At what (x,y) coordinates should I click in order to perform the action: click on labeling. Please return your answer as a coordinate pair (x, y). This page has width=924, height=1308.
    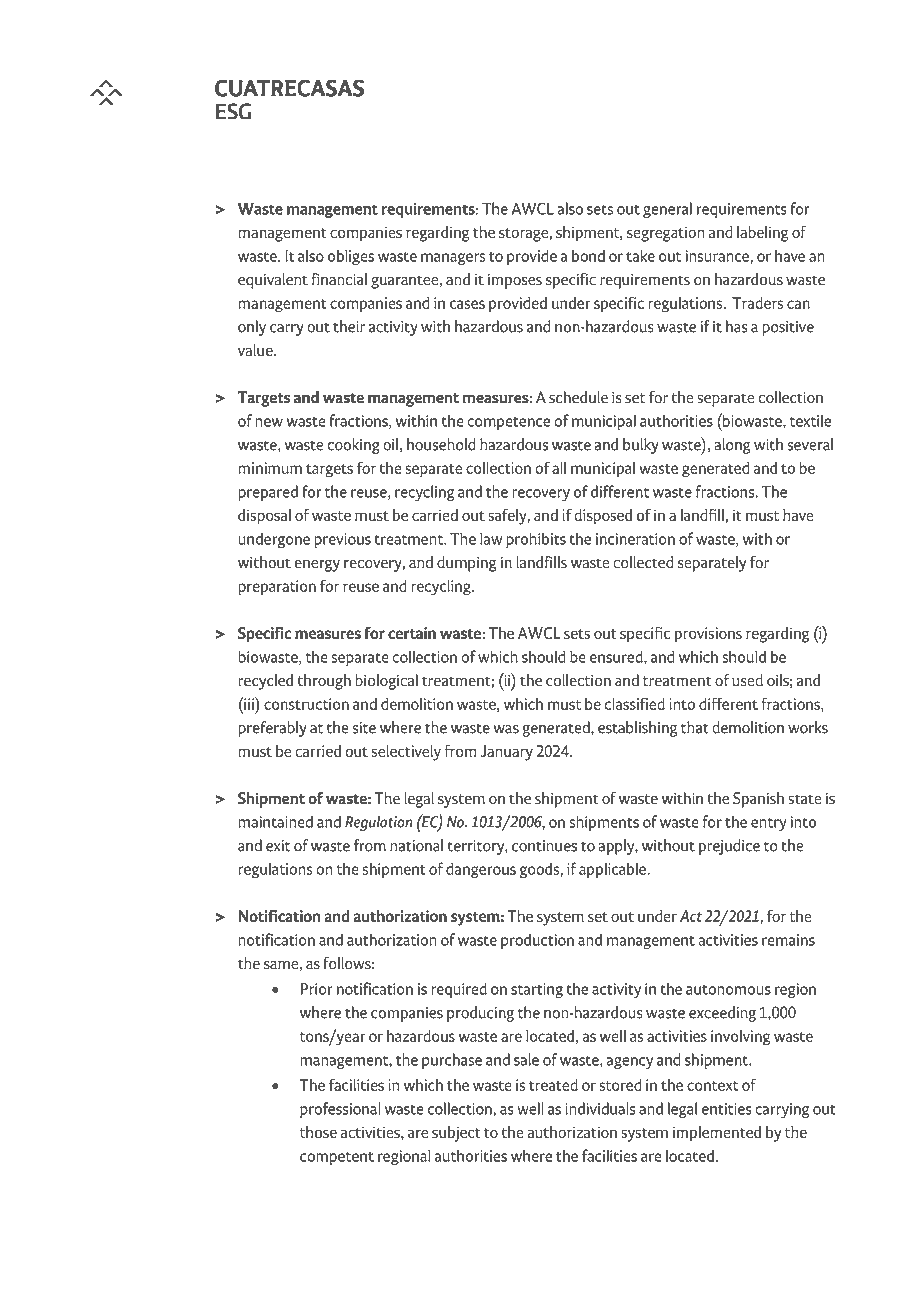
    Looking at the image, I should click on (762, 234).
